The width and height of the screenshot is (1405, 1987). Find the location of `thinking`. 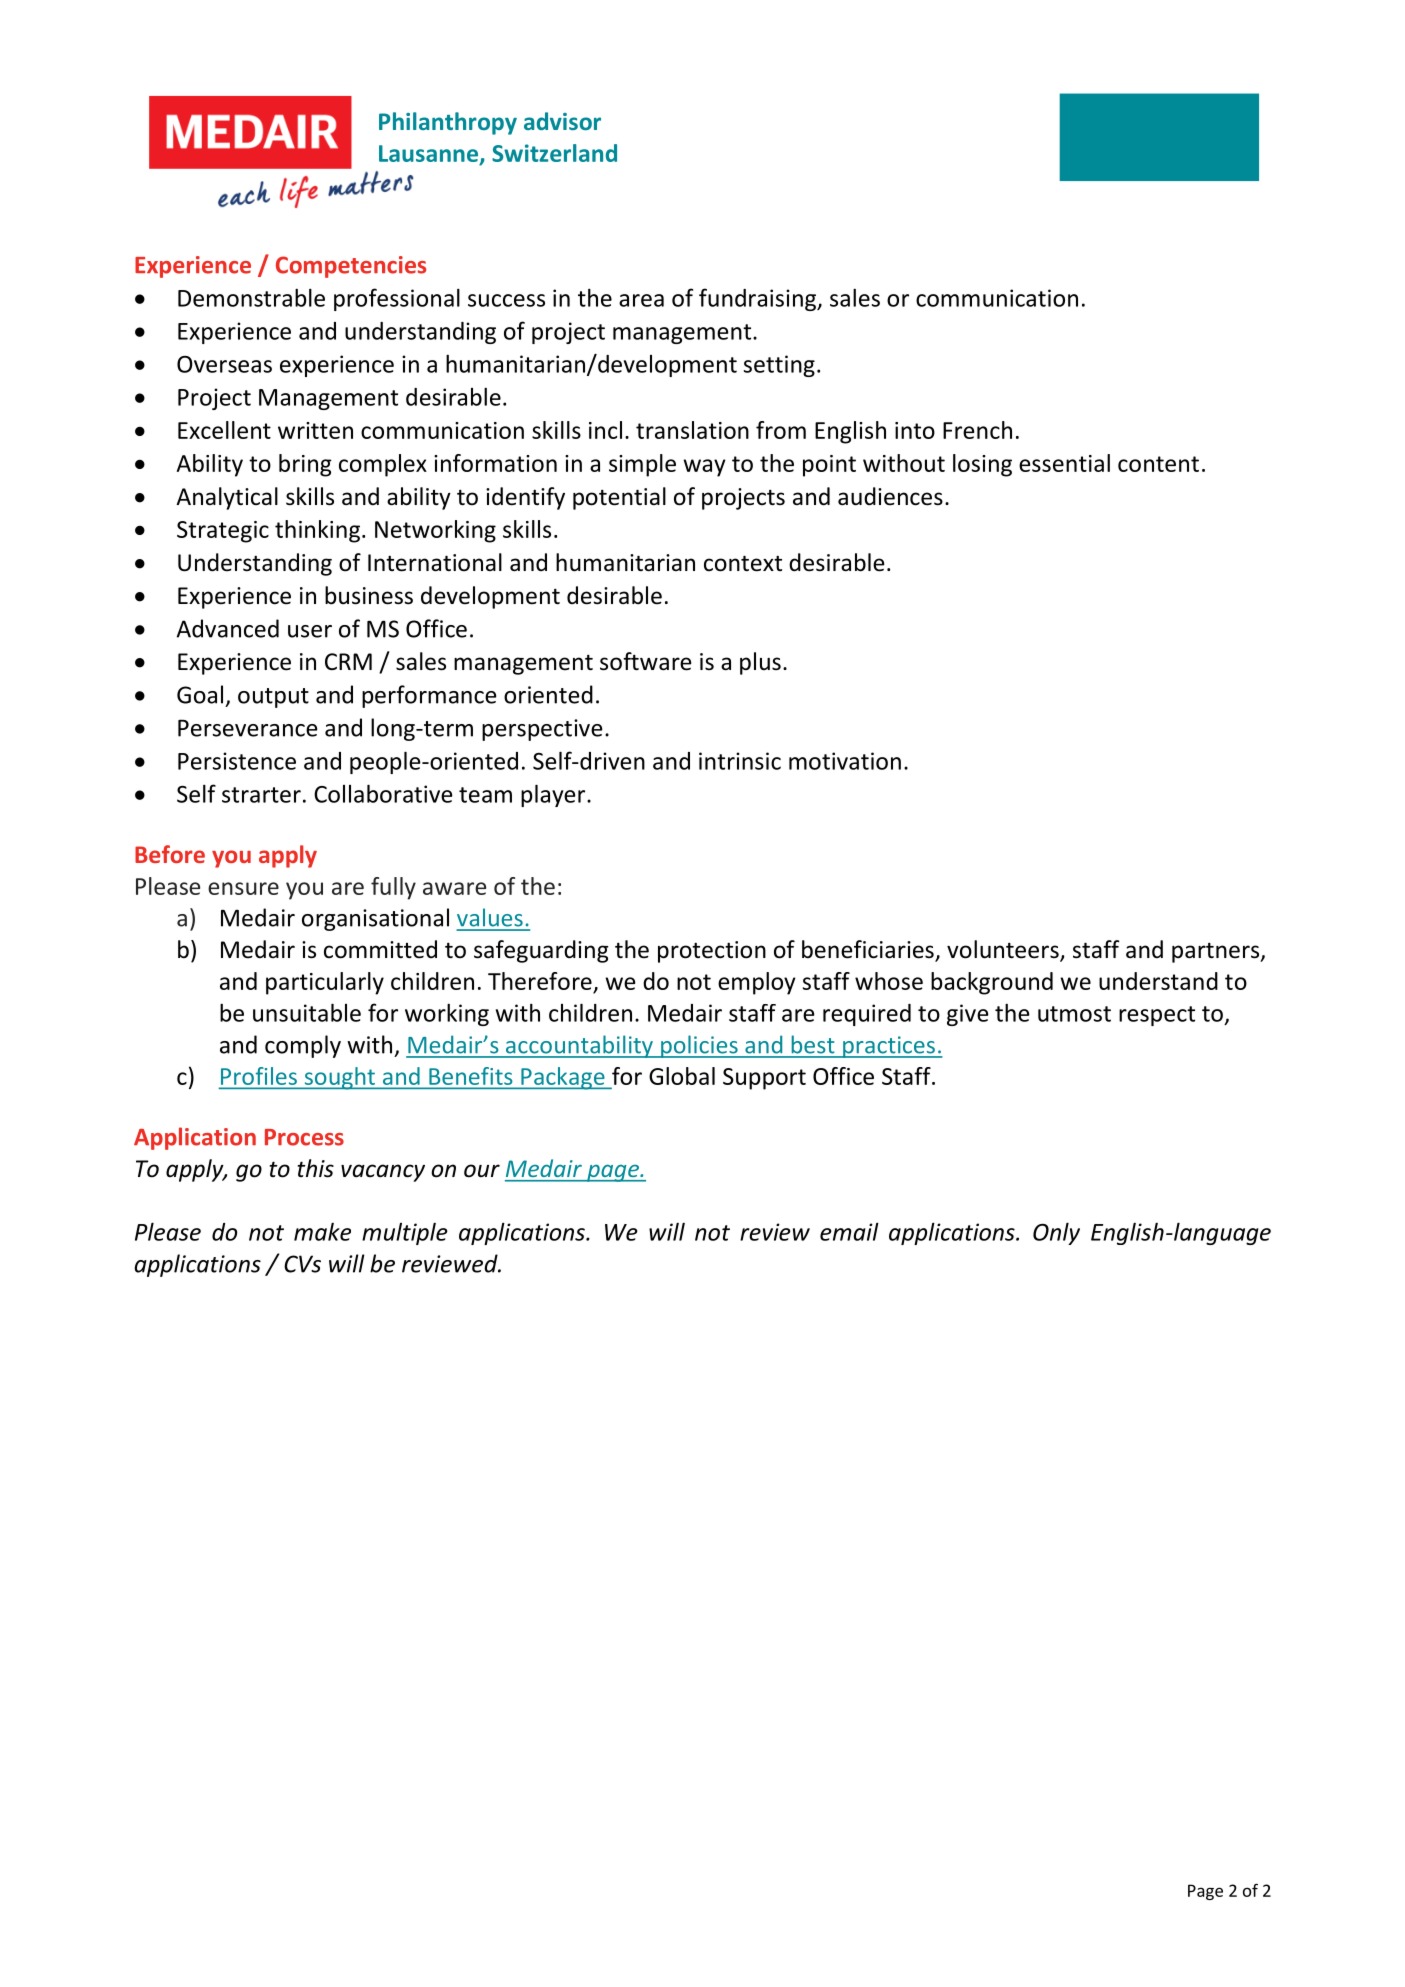

thinking is located at coordinates (317, 531).
